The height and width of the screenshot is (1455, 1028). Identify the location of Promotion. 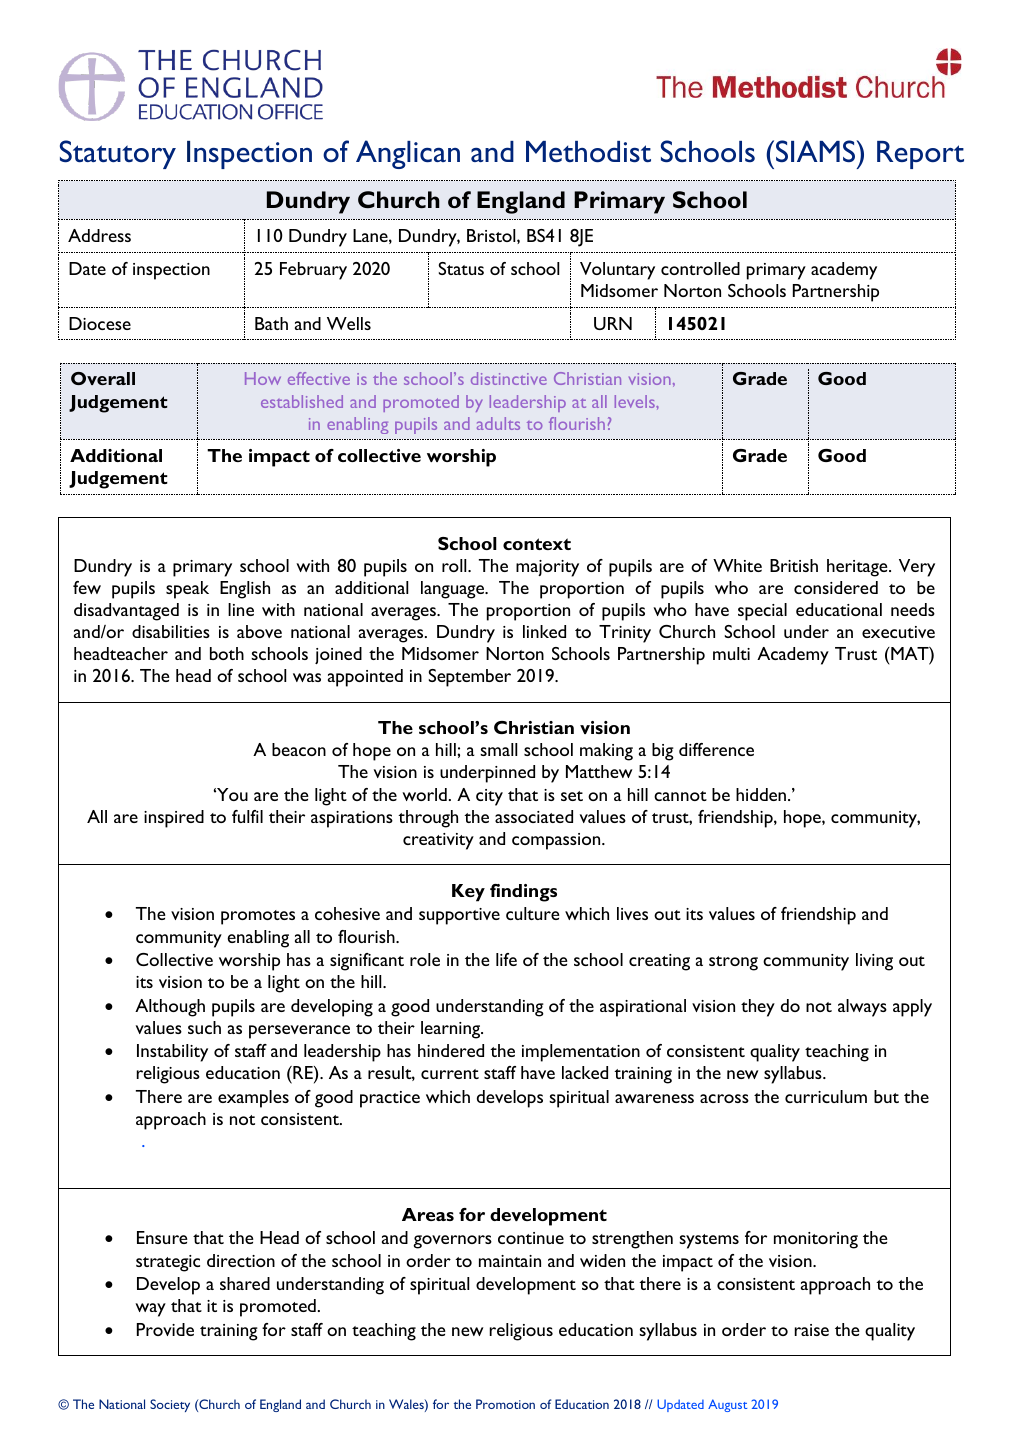
(505, 1404).
